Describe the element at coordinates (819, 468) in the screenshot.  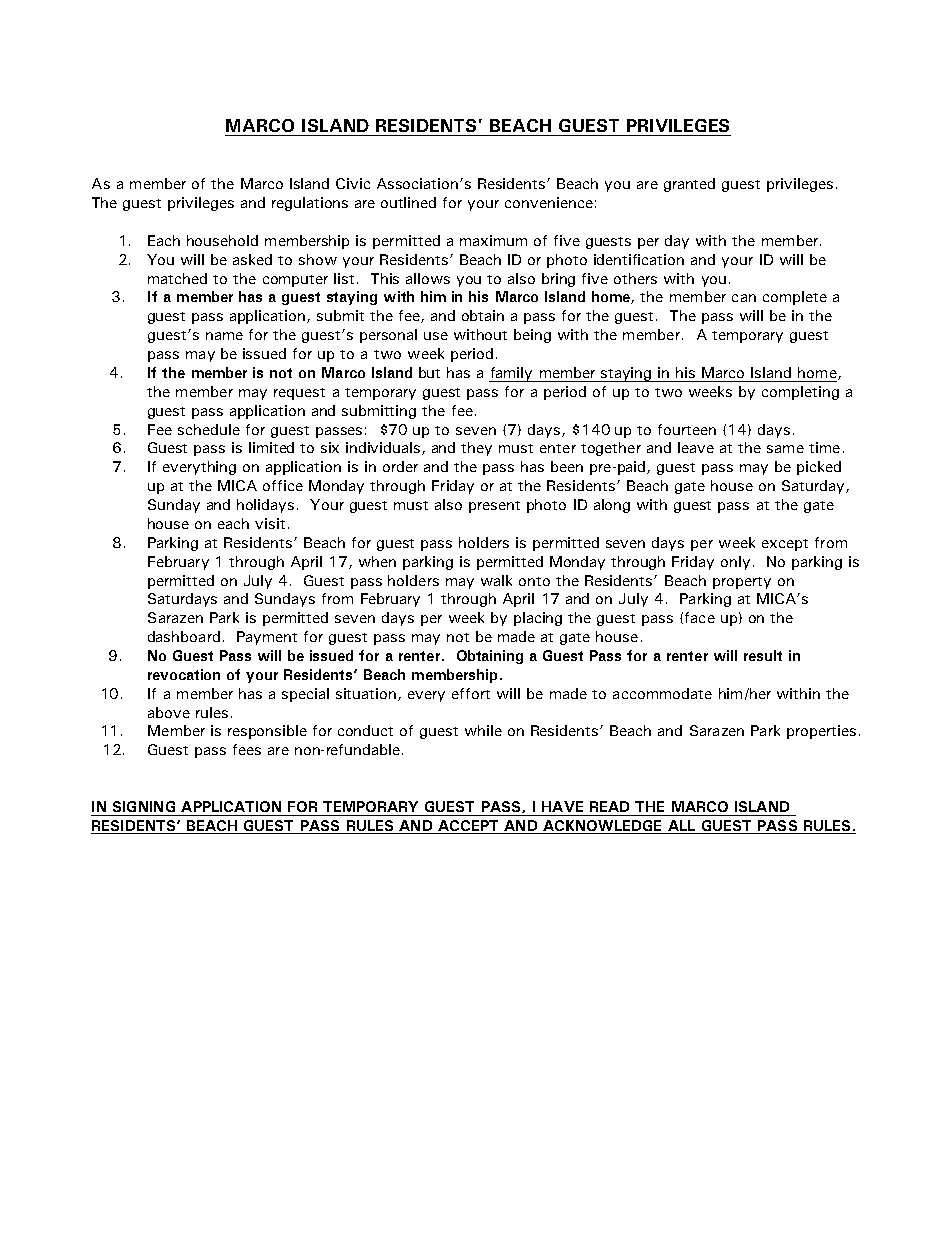
I see `picked` at that location.
